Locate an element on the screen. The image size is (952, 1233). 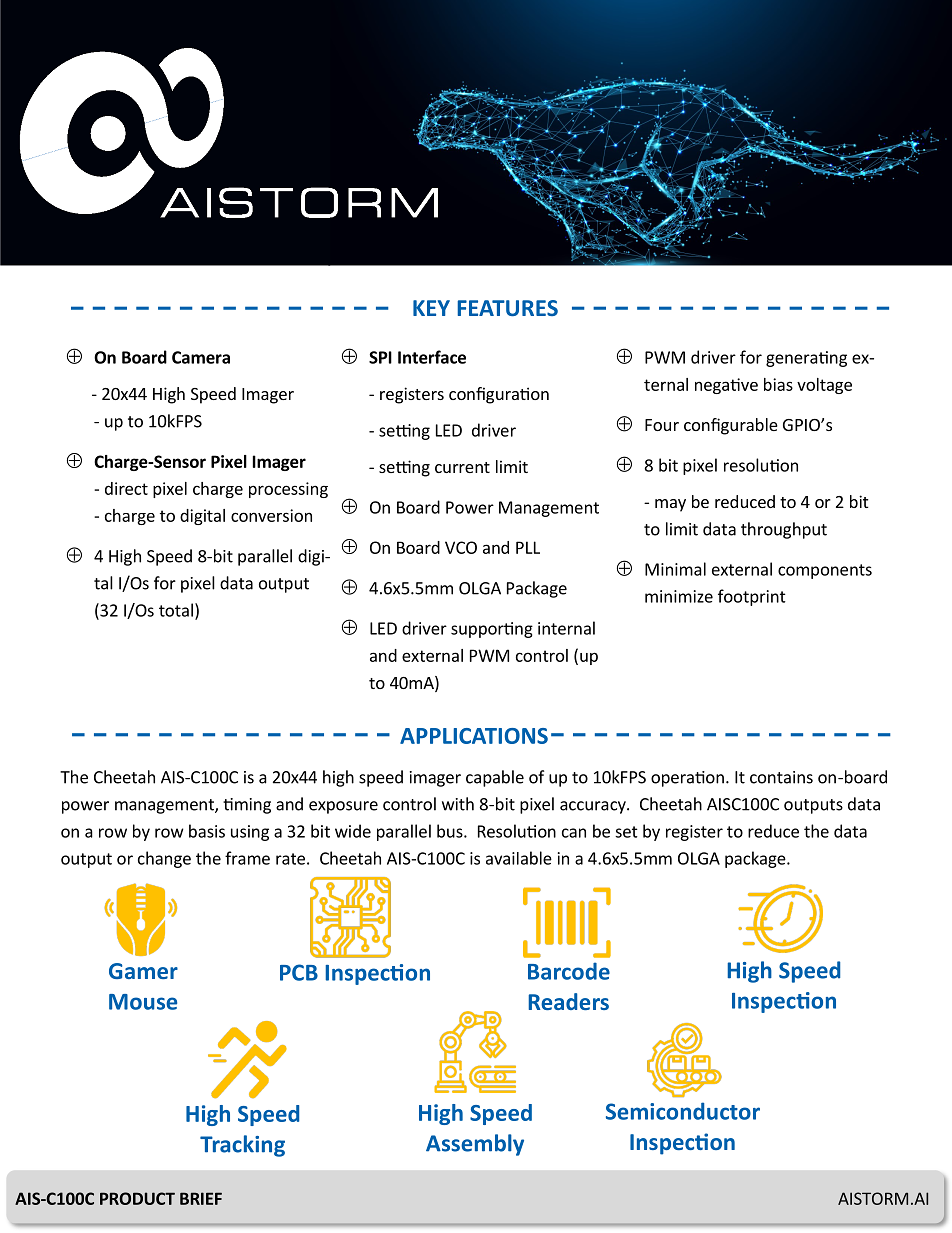
footprint is located at coordinates (752, 597).
